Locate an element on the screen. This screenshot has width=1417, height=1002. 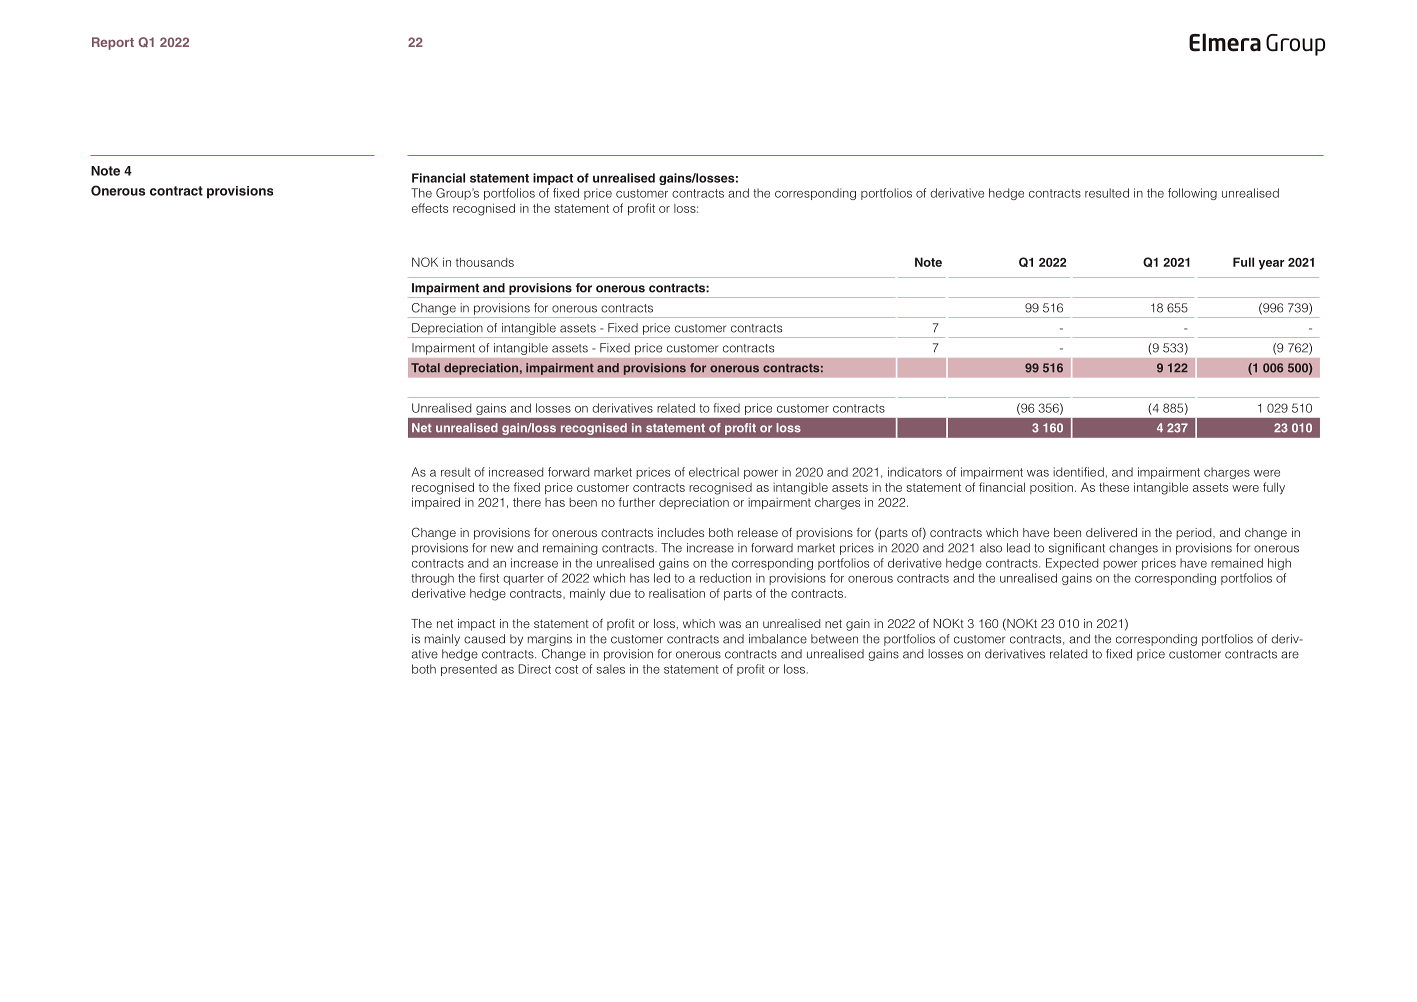
following is located at coordinates (1192, 194).
